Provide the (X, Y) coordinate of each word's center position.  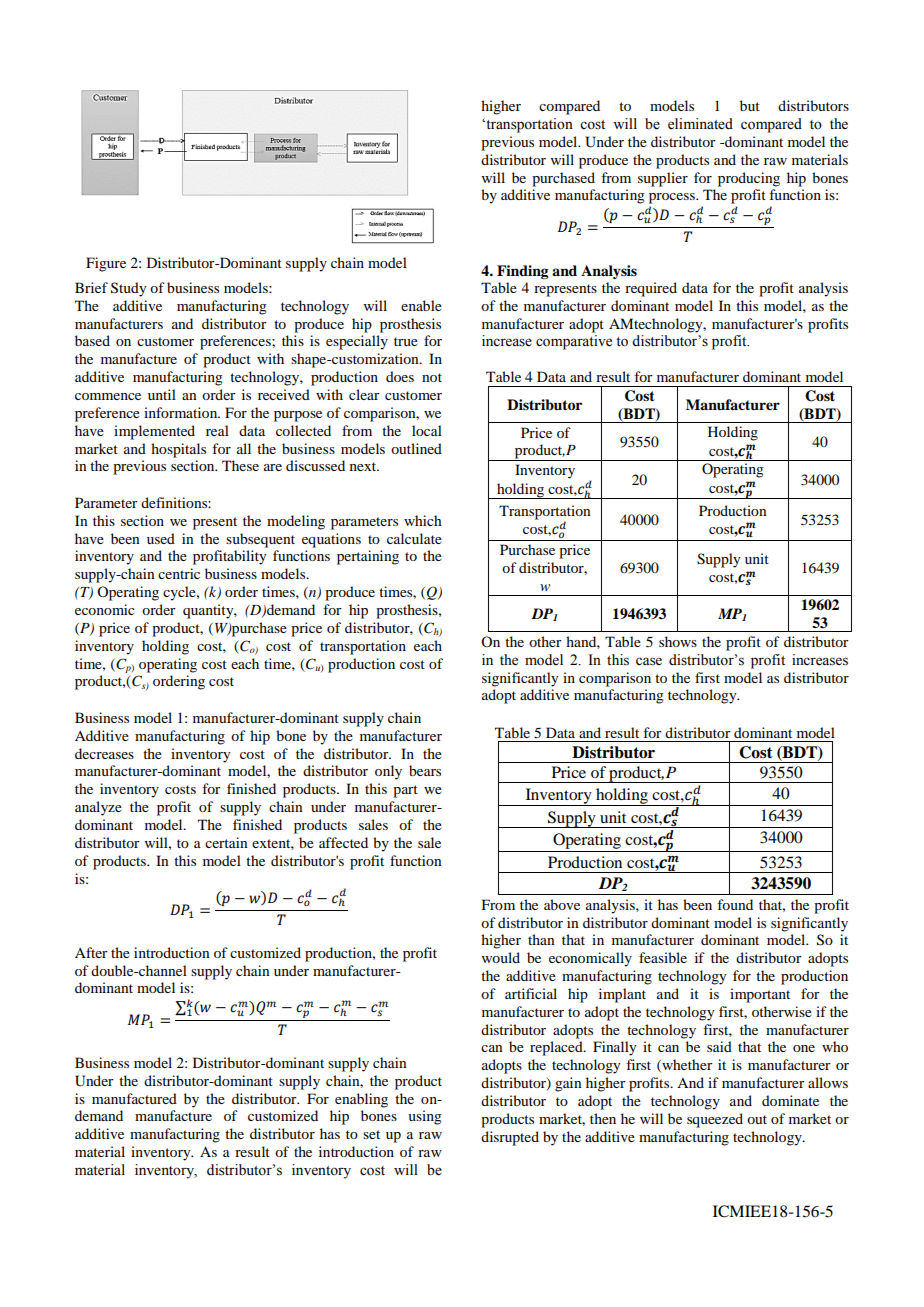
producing (749, 179)
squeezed (715, 1120)
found (735, 904)
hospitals (178, 450)
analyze (98, 808)
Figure (106, 264)
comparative (574, 342)
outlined (416, 448)
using (425, 1117)
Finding (523, 272)
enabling (361, 1100)
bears (425, 770)
